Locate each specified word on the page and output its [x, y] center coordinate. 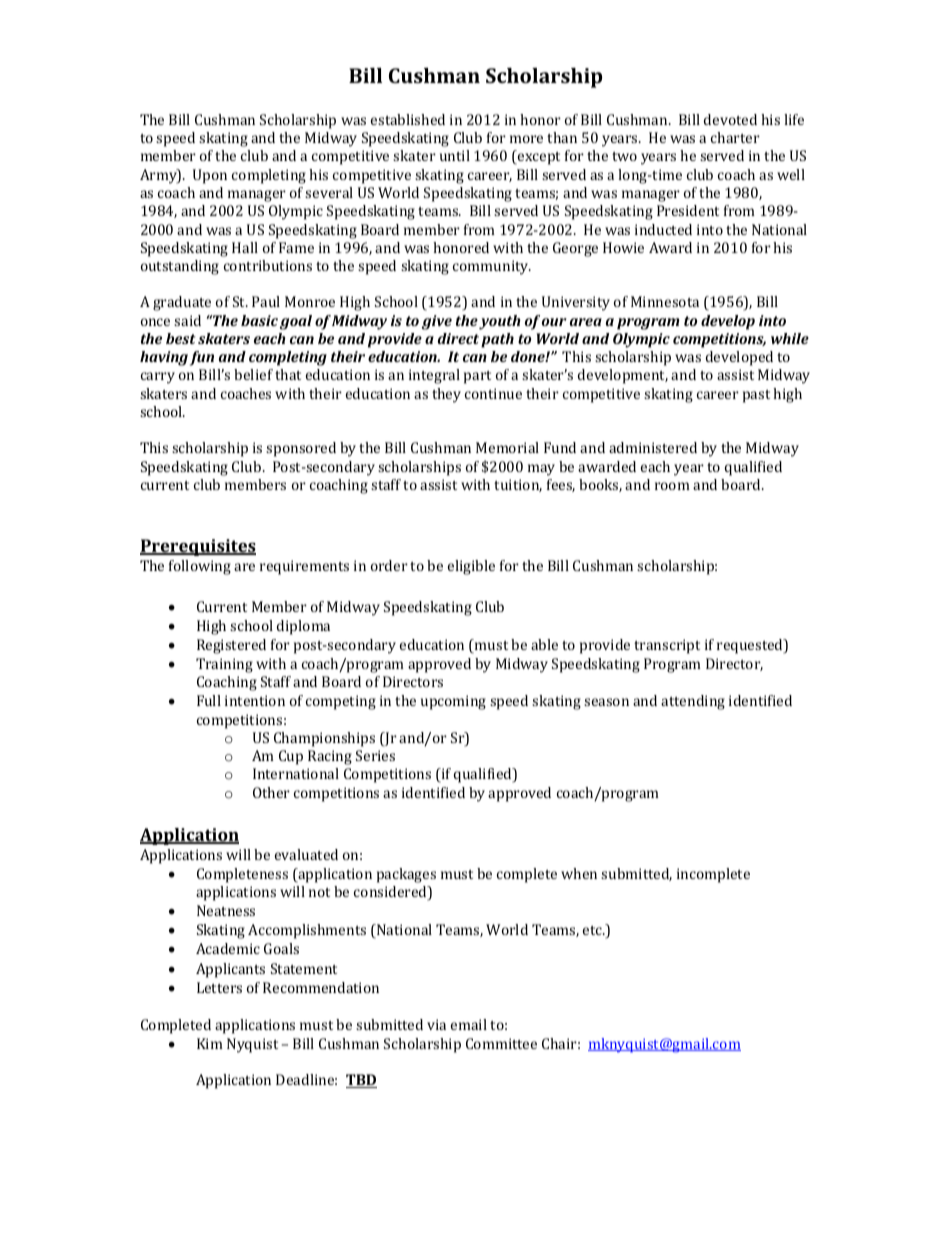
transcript [667, 646]
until [455, 155]
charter [735, 137]
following [200, 567]
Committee [501, 1043]
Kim [210, 1043]
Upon [210, 176]
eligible [471, 567]
